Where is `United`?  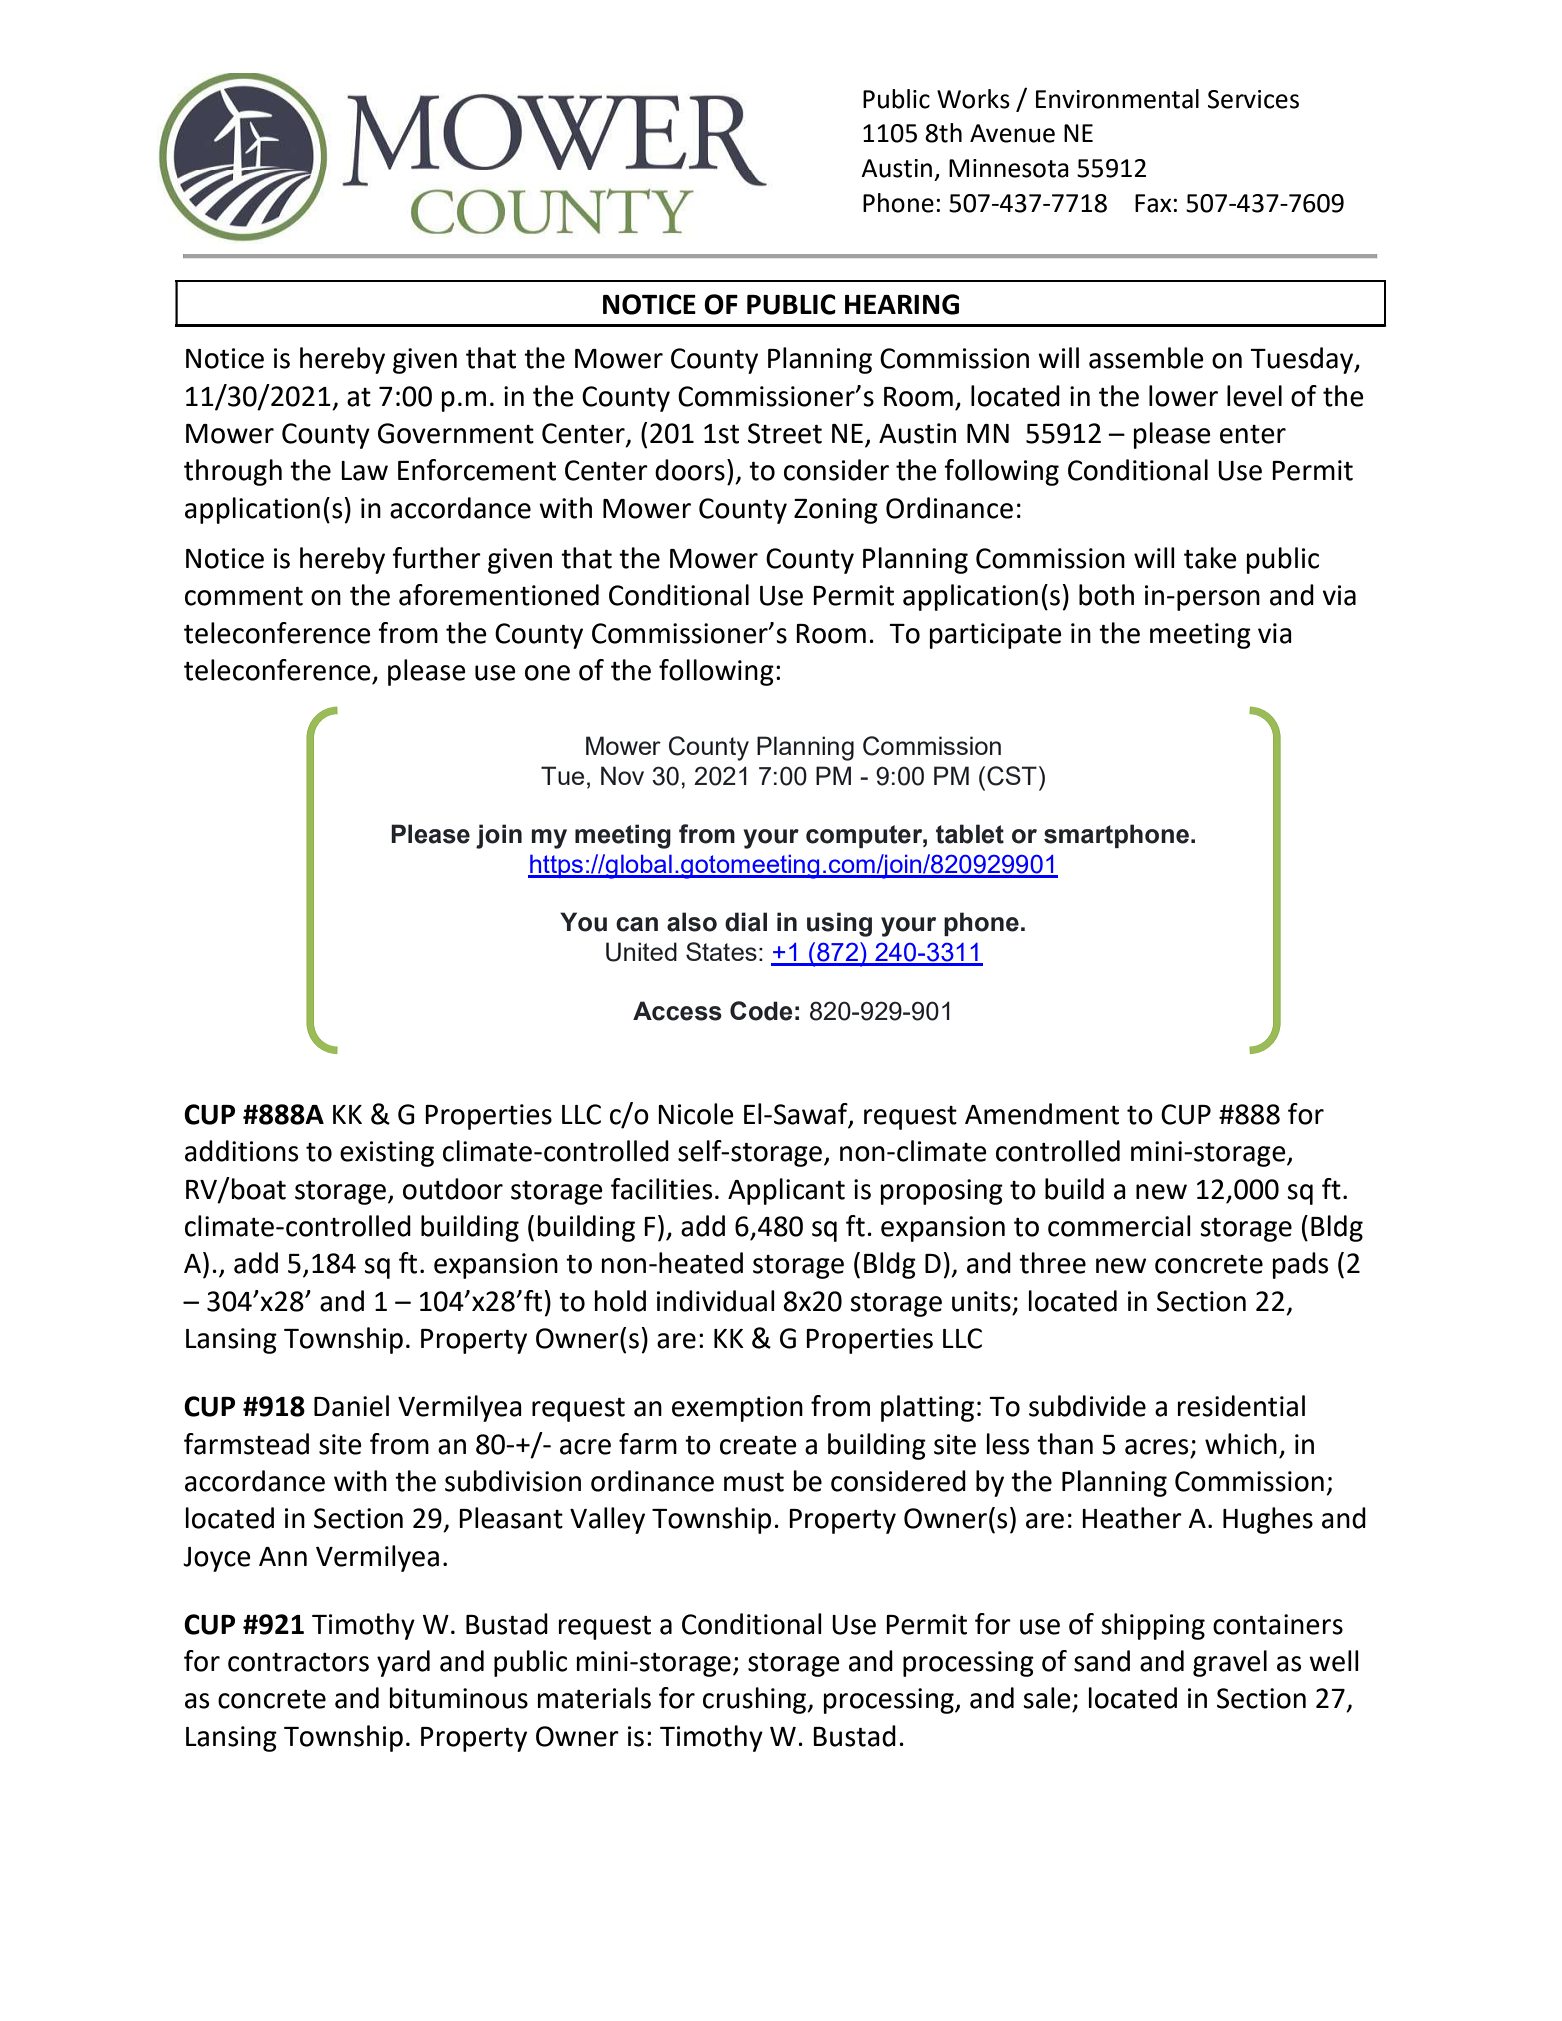 United is located at coordinates (641, 952).
